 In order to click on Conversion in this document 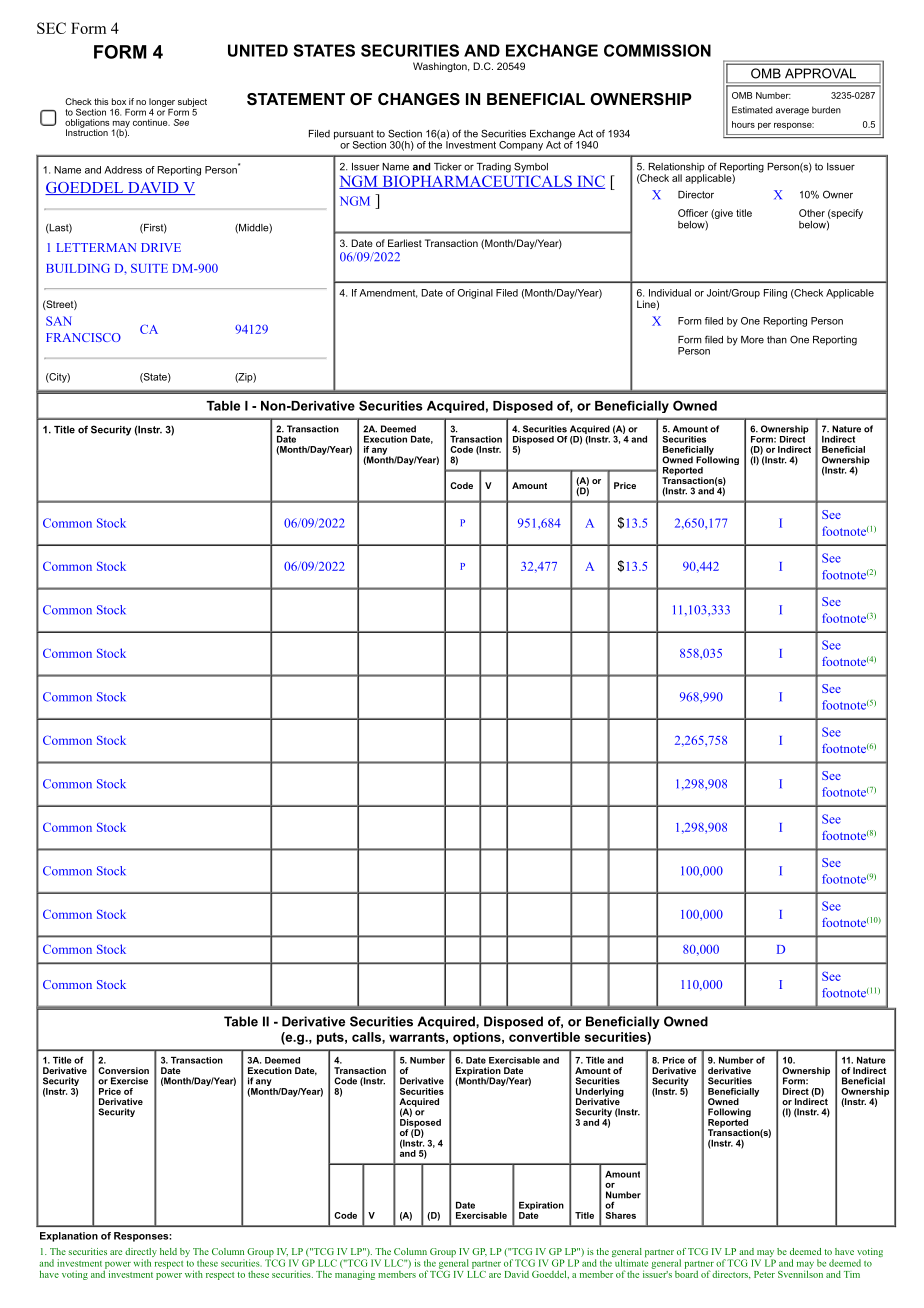, I will do `click(123, 1070)`.
